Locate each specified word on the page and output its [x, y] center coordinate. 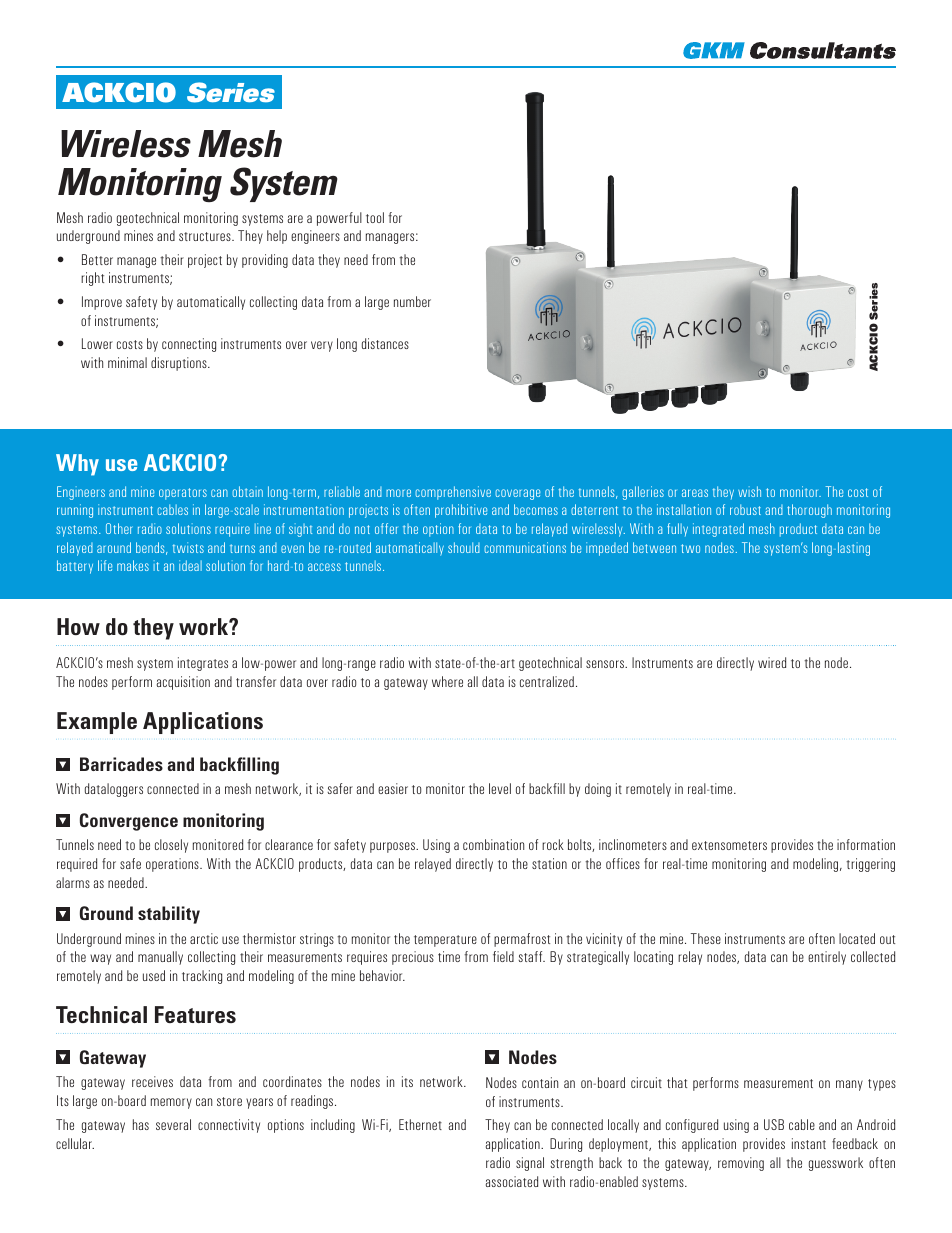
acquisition [183, 683]
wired [772, 662]
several [173, 1124]
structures [206, 236]
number [412, 301]
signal [530, 1164]
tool [375, 217]
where [447, 681]
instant [809, 1143]
